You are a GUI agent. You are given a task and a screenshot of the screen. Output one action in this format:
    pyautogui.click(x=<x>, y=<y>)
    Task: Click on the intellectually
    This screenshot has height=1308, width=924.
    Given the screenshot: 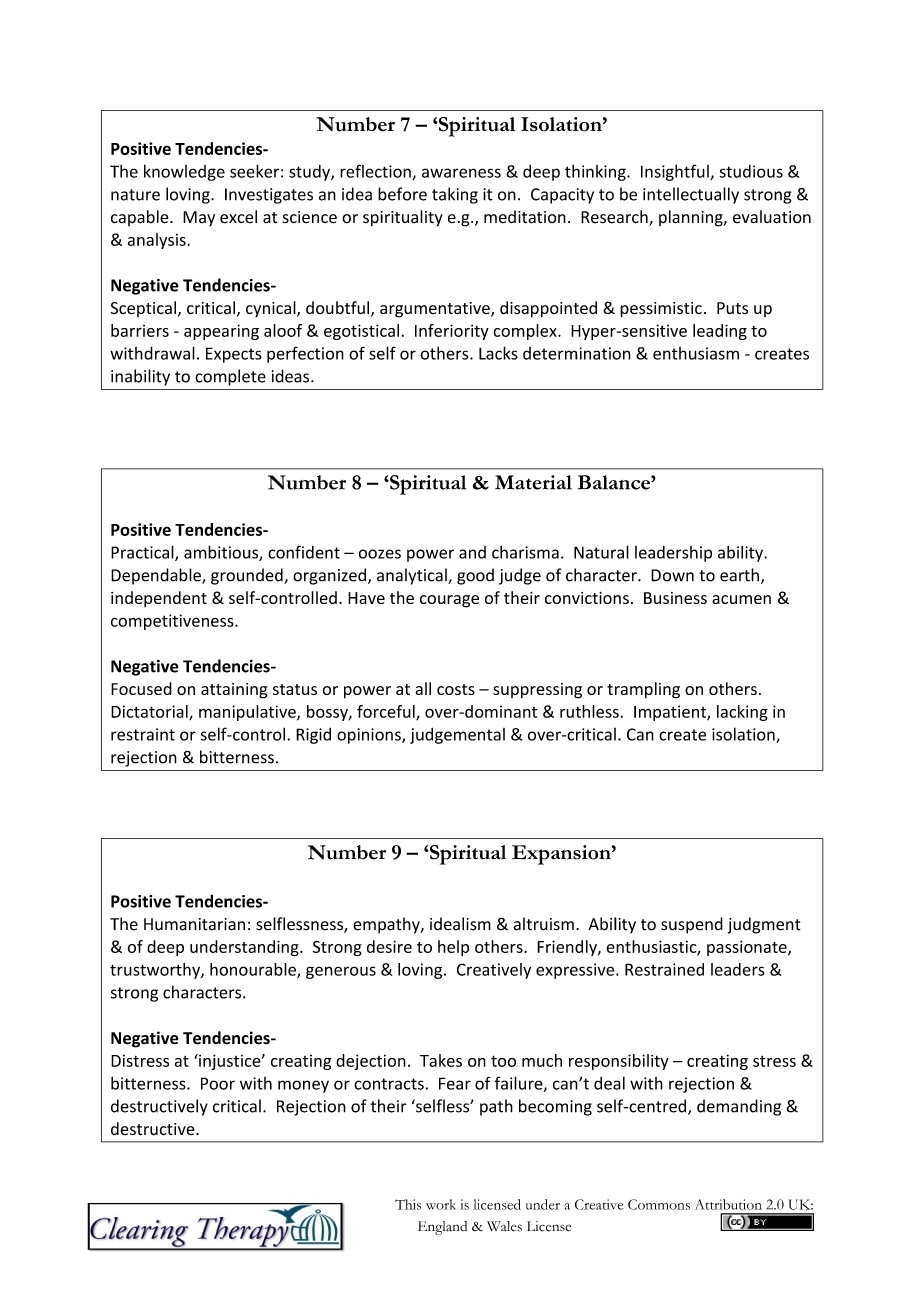 What is the action you would take?
    pyautogui.click(x=691, y=195)
